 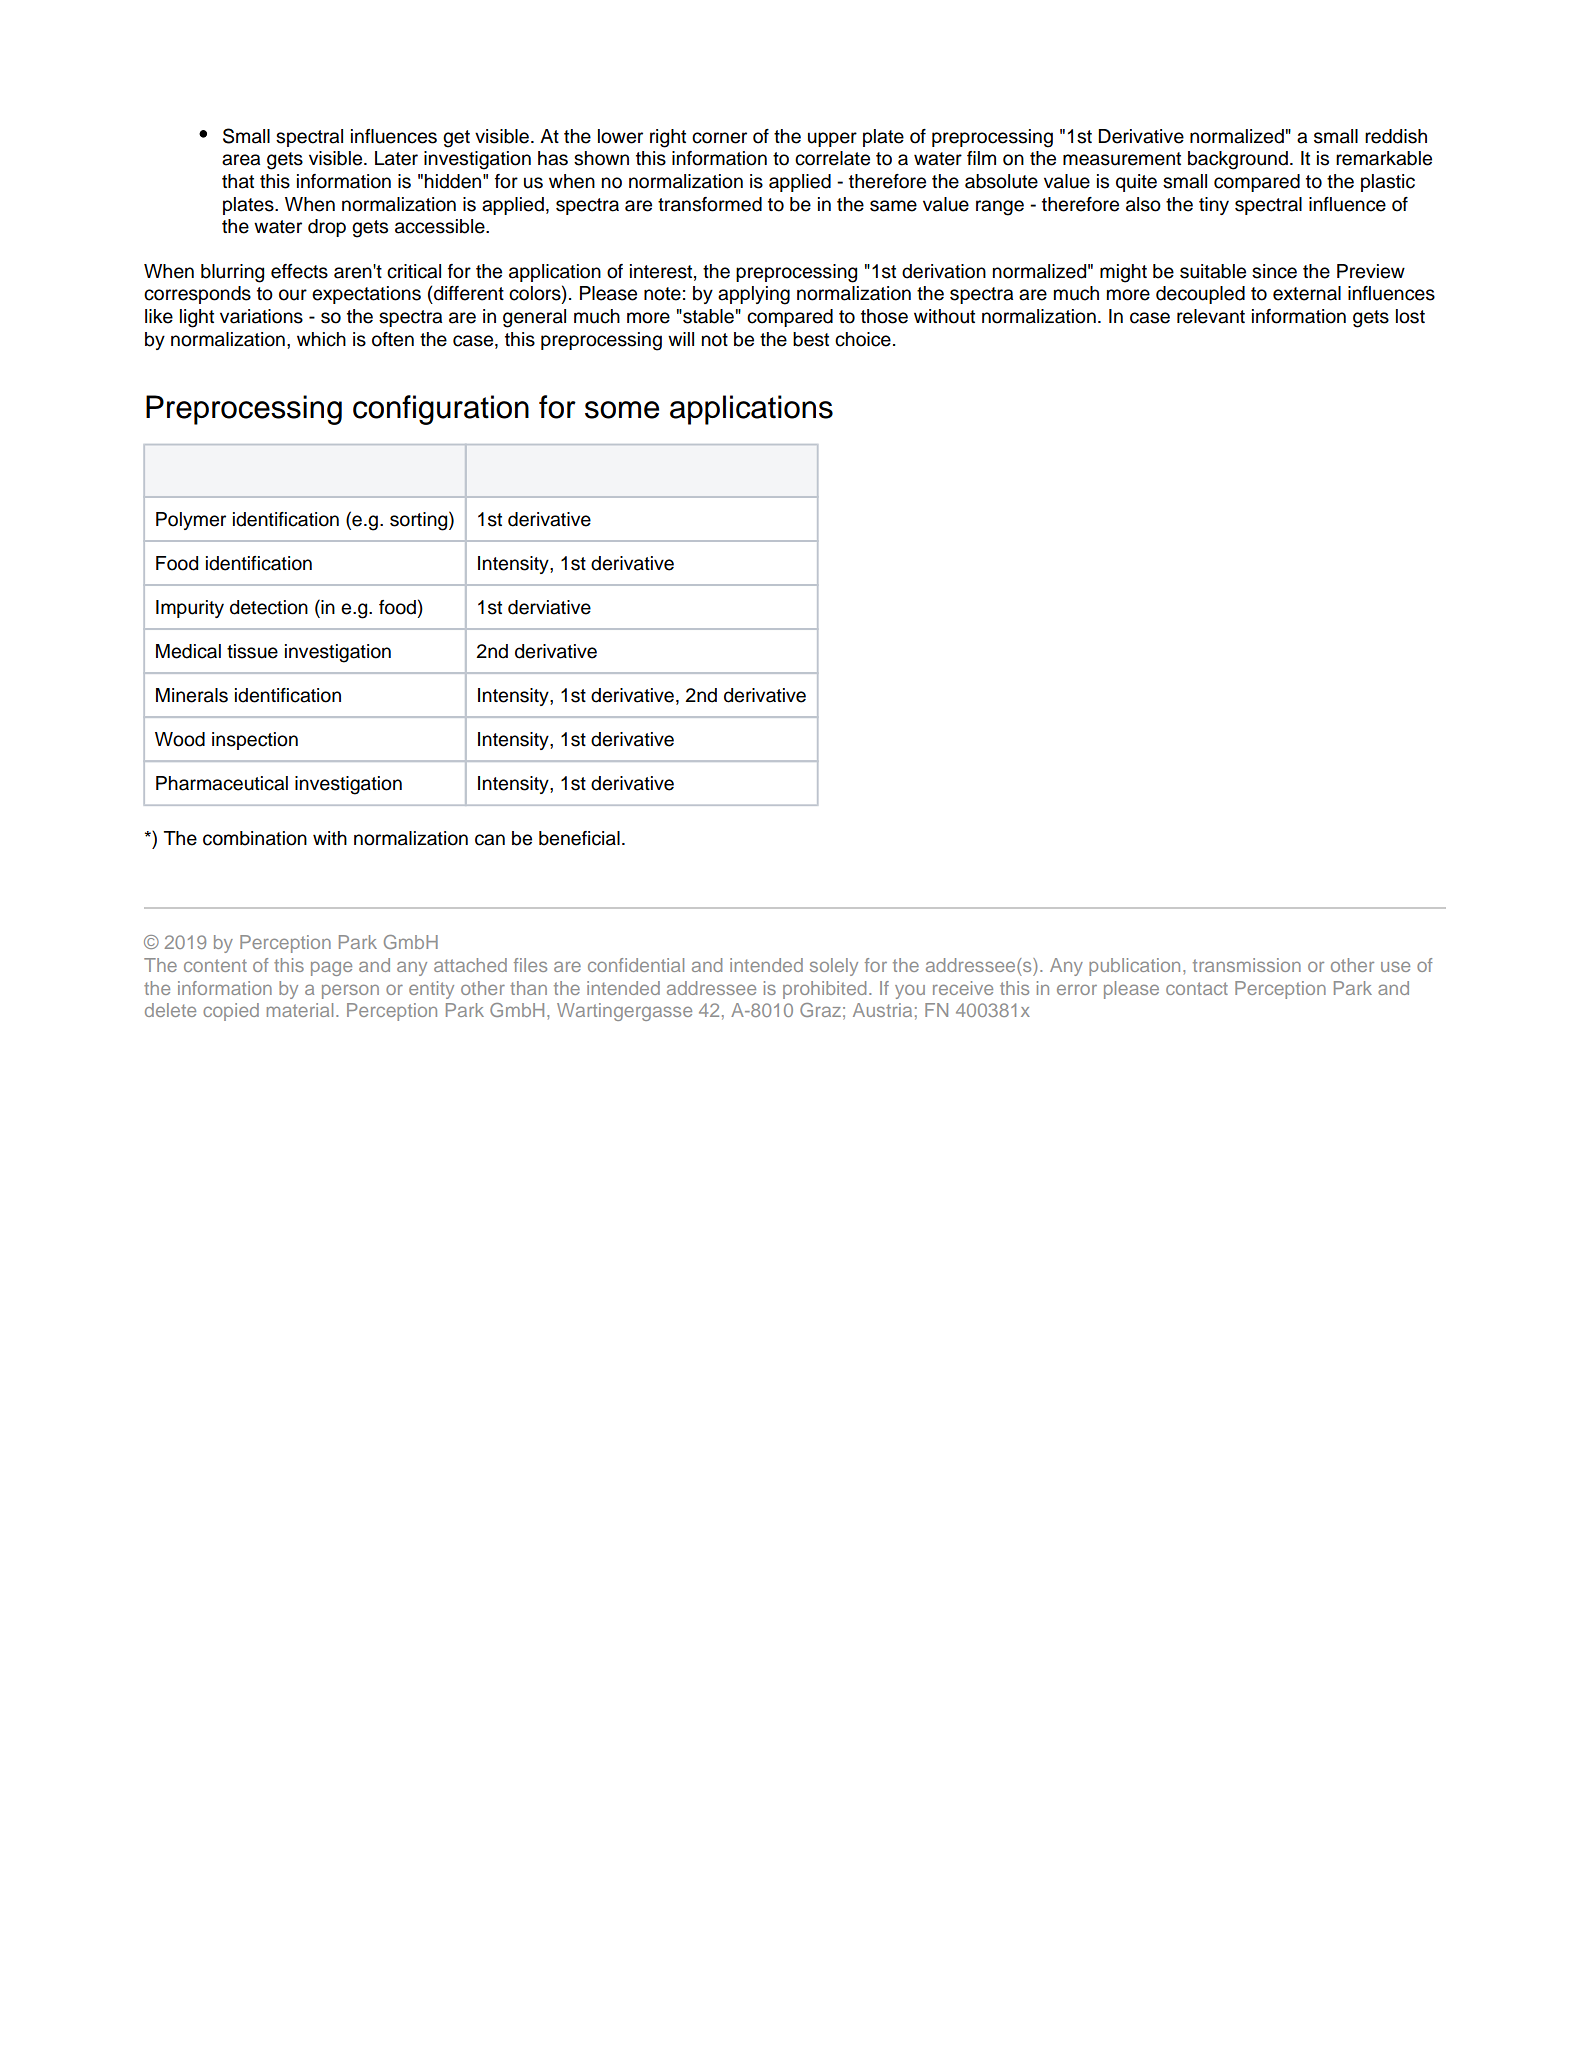 I want to click on prohibited, so click(x=824, y=990).
